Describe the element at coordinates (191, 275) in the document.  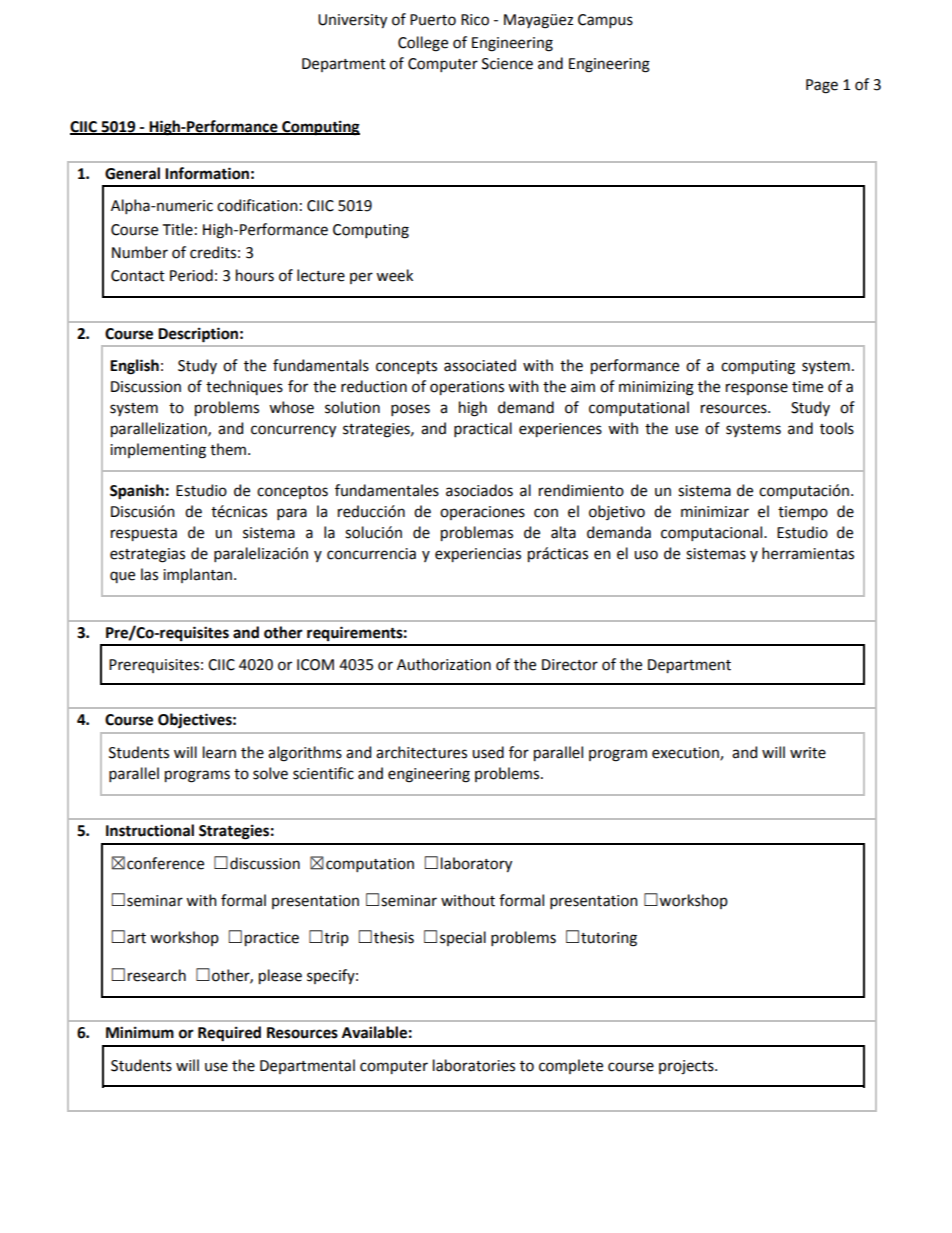
I see `Period` at that location.
